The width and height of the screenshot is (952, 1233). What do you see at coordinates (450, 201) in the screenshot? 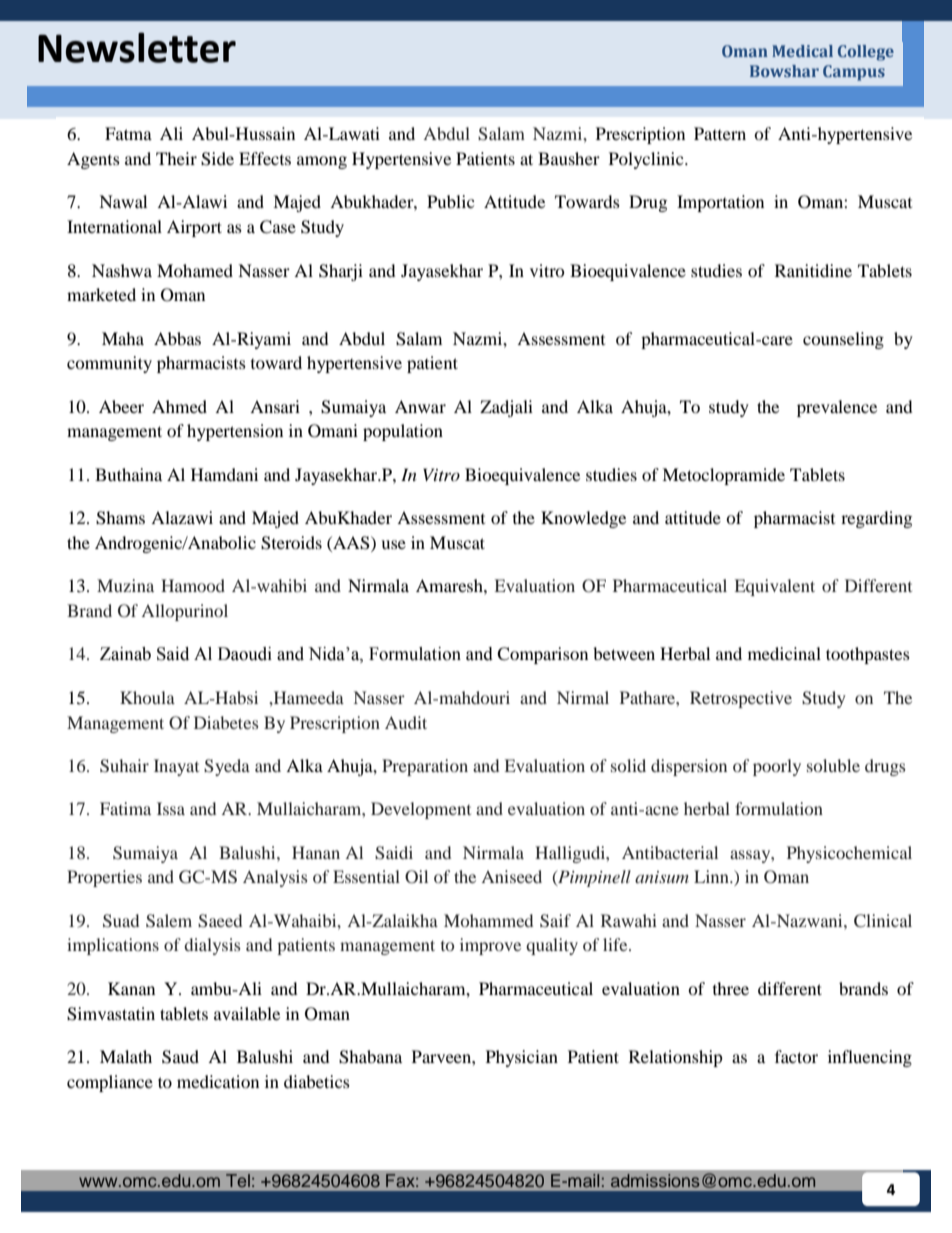
I see `Public` at bounding box center [450, 201].
